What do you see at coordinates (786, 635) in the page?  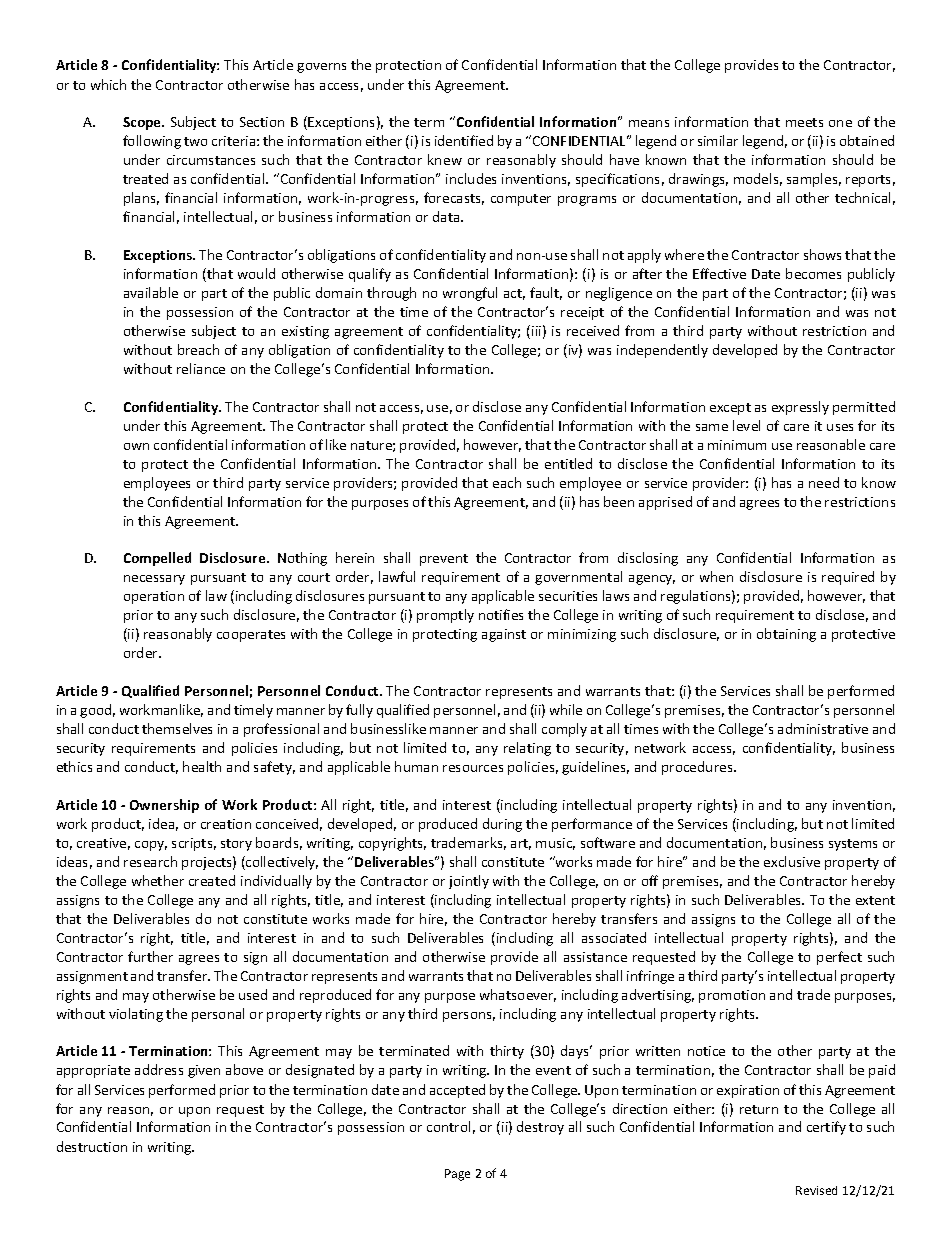 I see `obtaining` at bounding box center [786, 635].
